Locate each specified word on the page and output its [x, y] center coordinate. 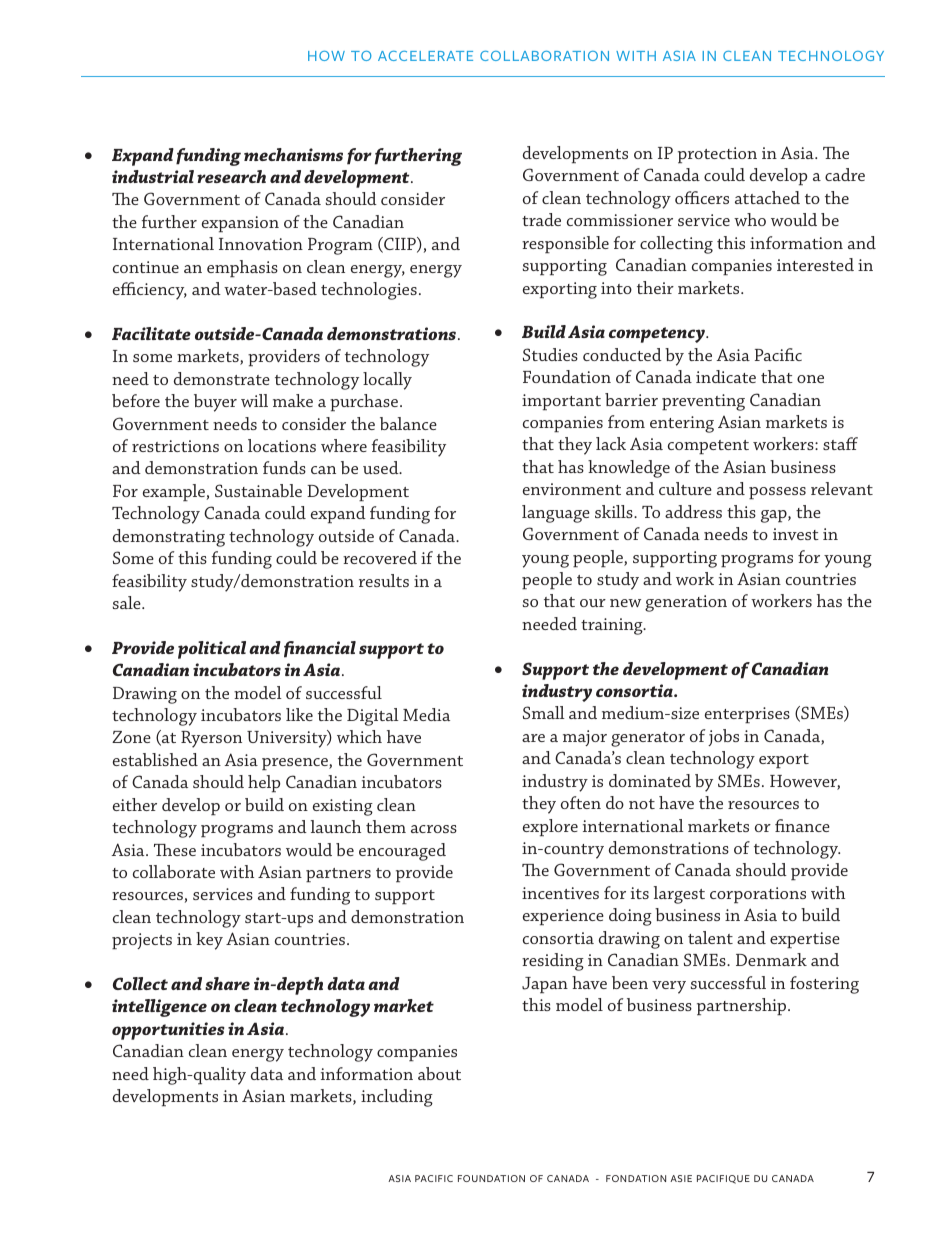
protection [717, 155]
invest [796, 534]
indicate [726, 376]
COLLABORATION [544, 55]
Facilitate [151, 333]
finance [802, 825]
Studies [550, 354]
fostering [824, 985]
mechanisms [293, 154]
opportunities [168, 1031]
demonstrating [169, 538]
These [175, 850]
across [434, 829]
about [439, 1073]
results [384, 580]
